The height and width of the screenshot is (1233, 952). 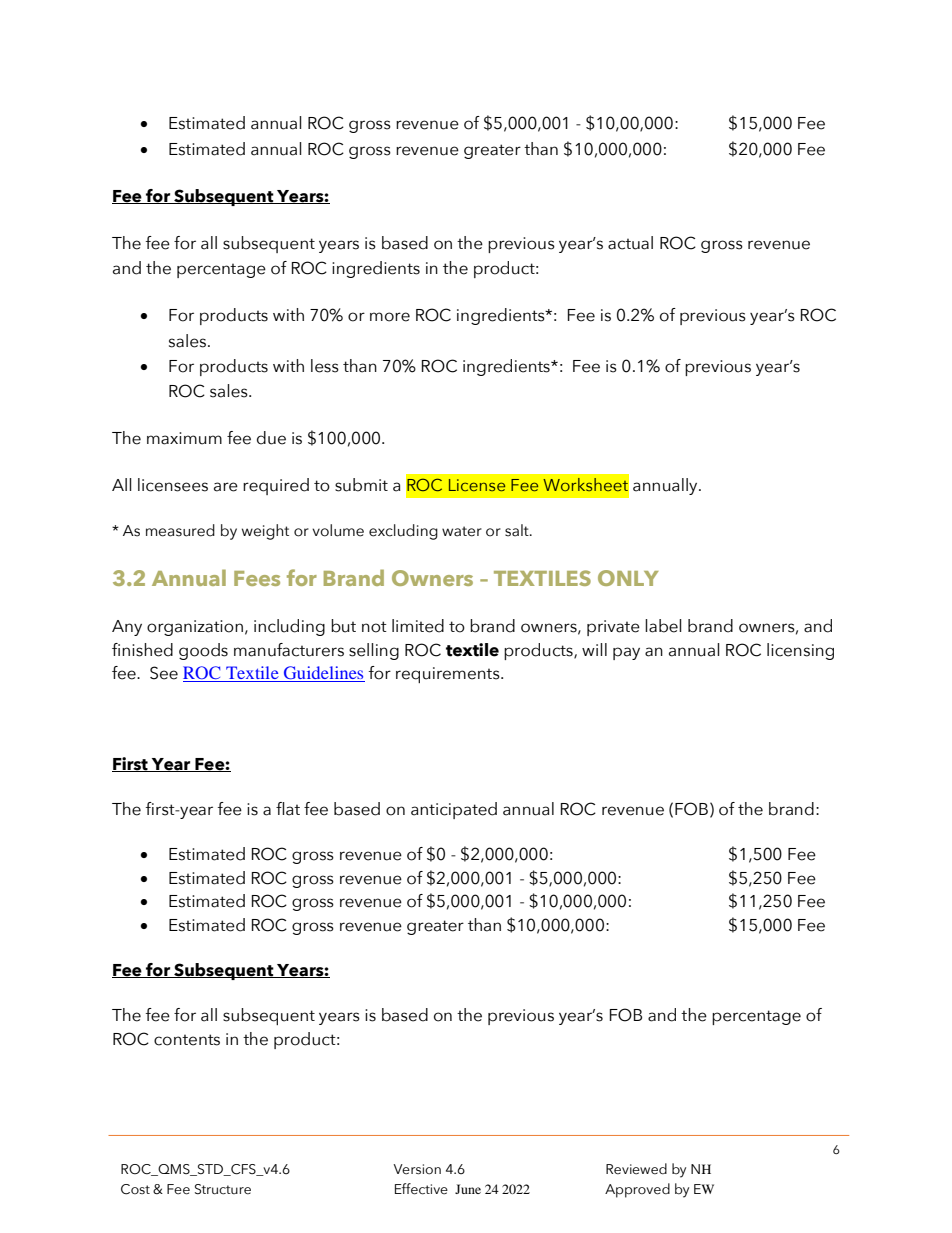 I want to click on Structure, so click(x=223, y=1189).
